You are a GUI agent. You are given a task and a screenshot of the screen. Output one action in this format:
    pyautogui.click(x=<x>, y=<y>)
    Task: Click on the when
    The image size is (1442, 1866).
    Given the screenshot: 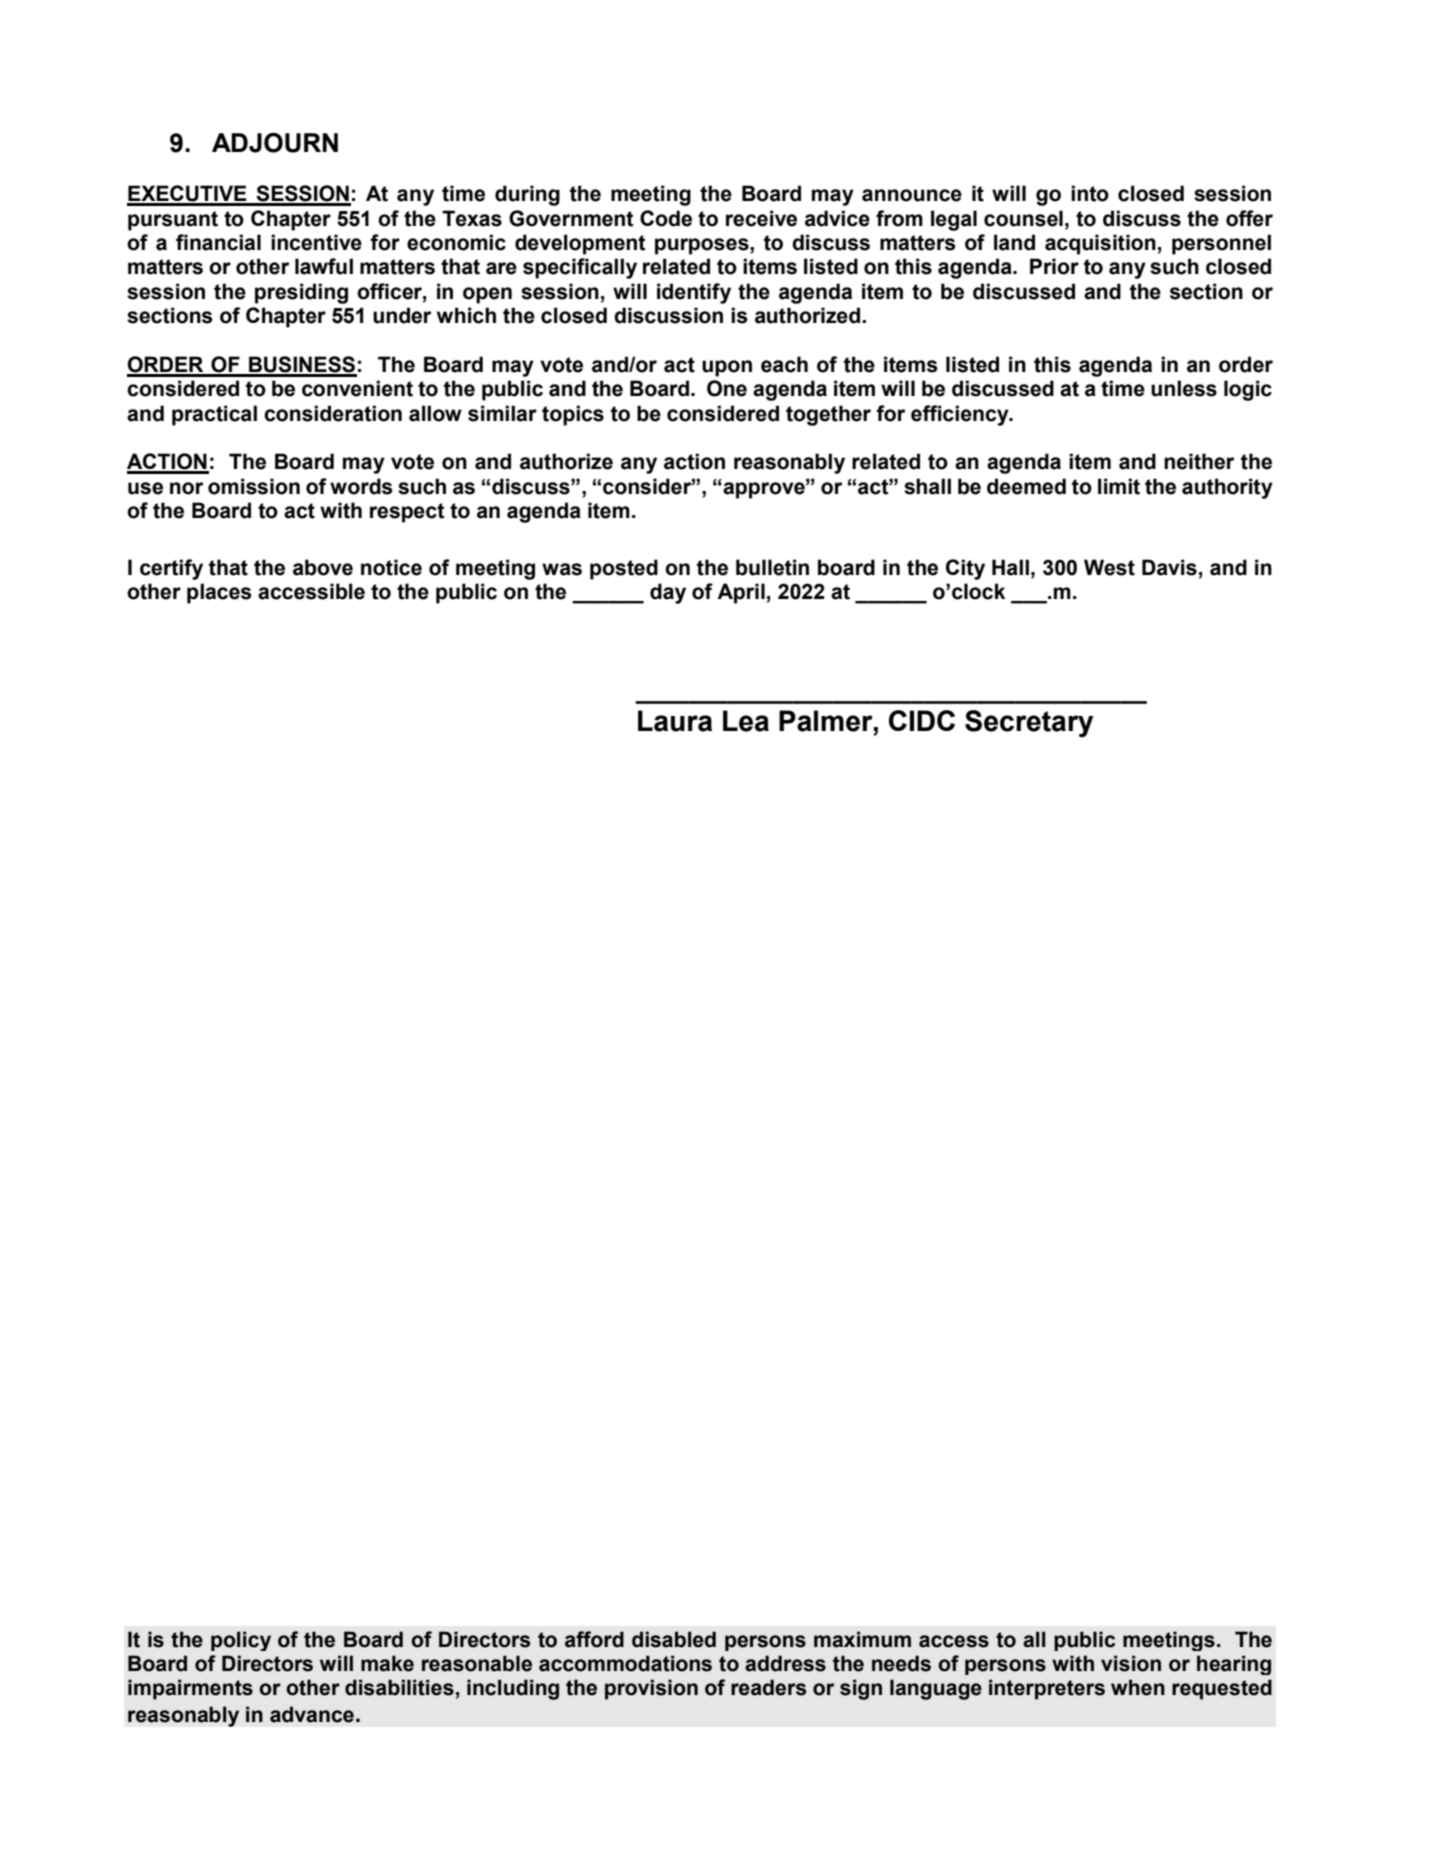 What is the action you would take?
    pyautogui.click(x=1138, y=1687)
